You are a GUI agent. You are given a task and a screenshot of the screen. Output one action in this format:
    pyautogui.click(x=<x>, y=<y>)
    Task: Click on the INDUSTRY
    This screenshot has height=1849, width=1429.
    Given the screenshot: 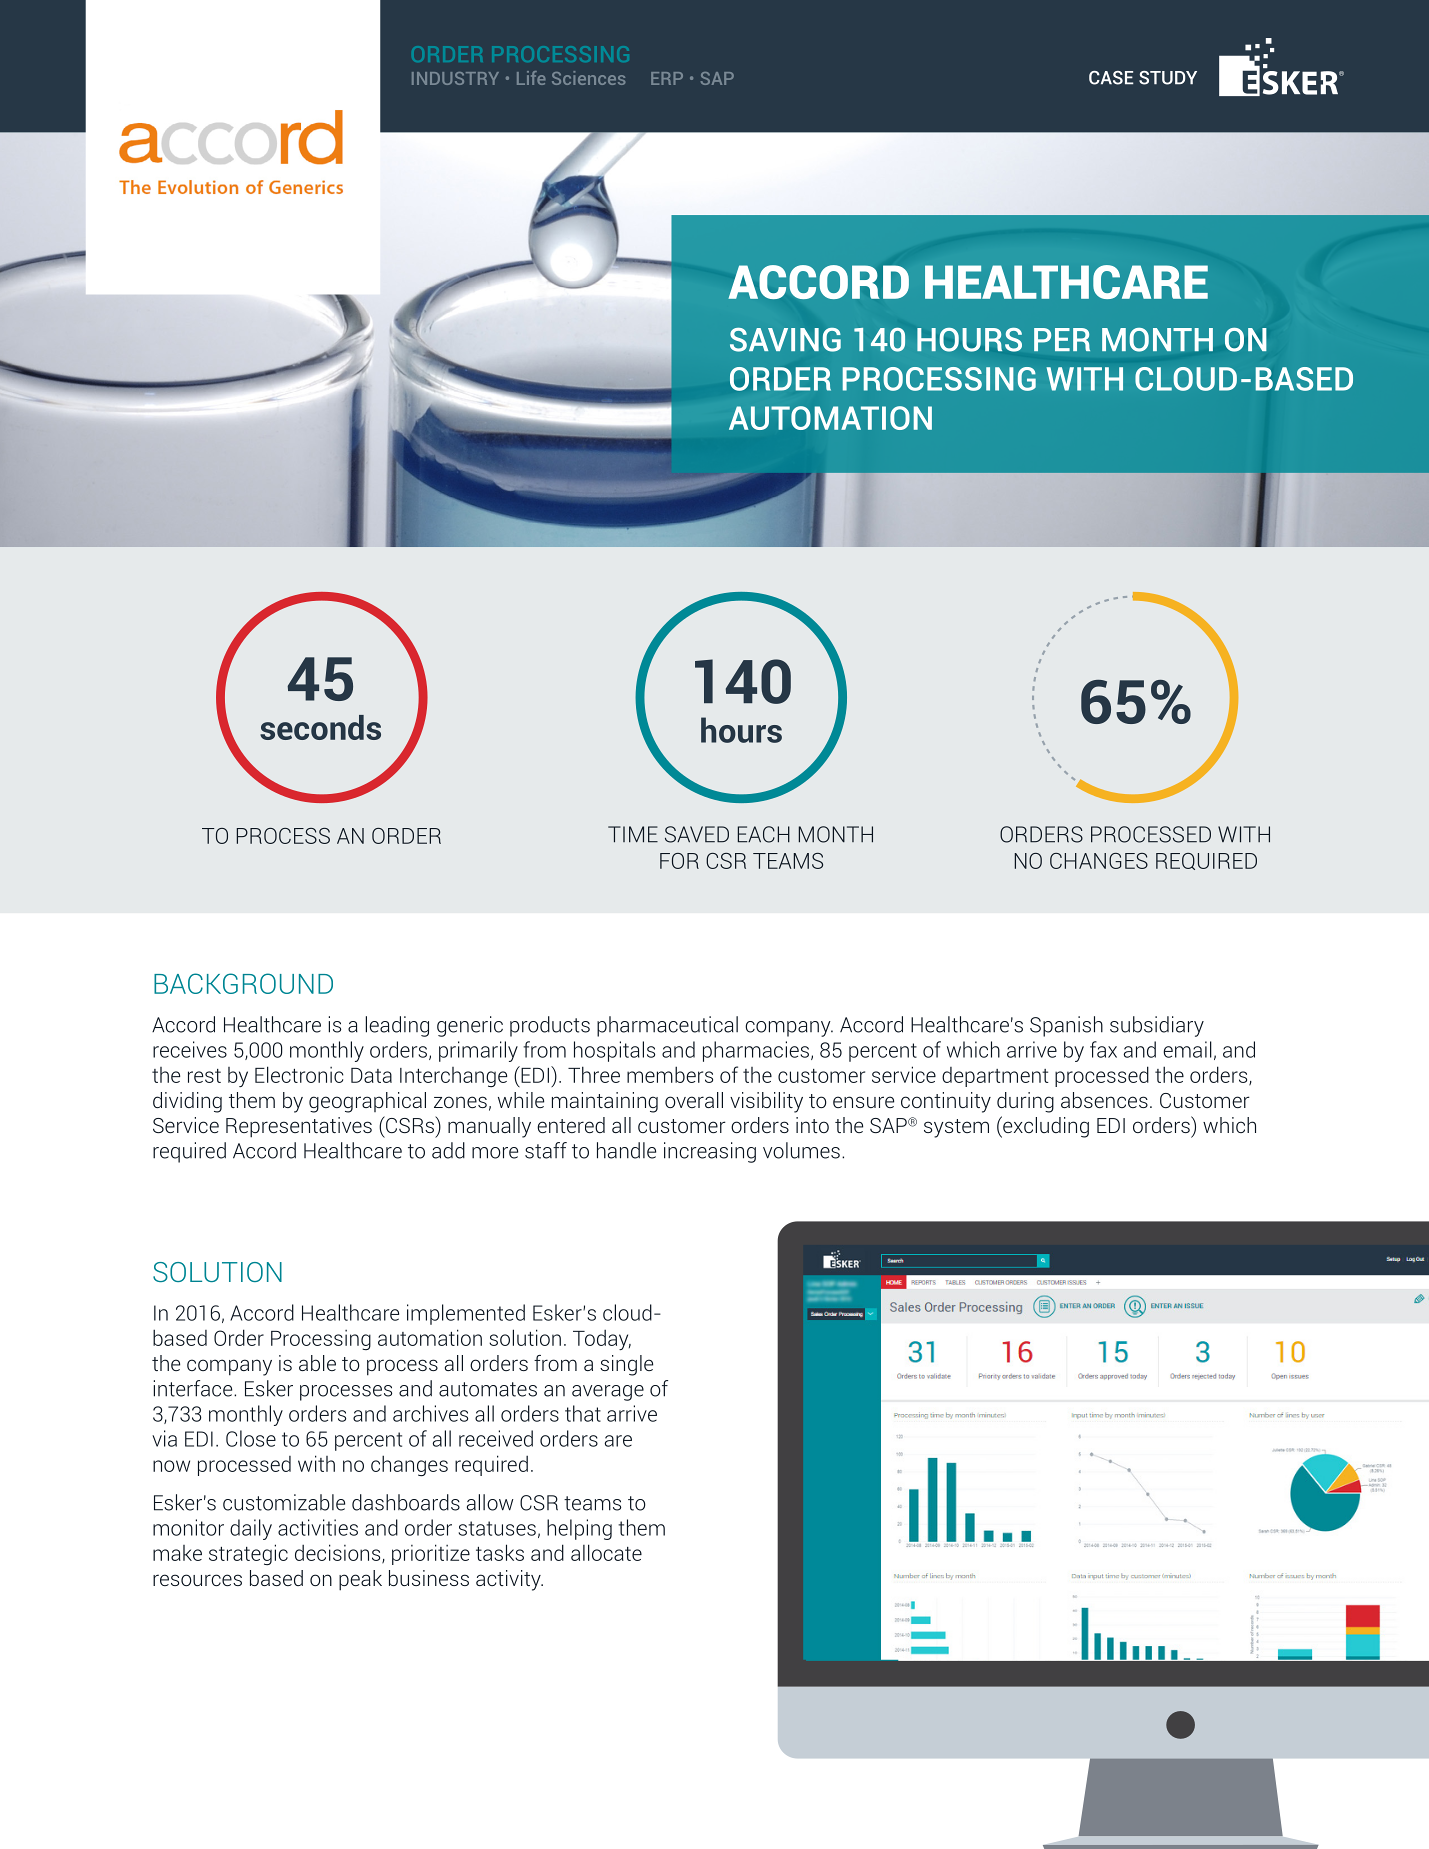 What is the action you would take?
    pyautogui.click(x=455, y=78)
